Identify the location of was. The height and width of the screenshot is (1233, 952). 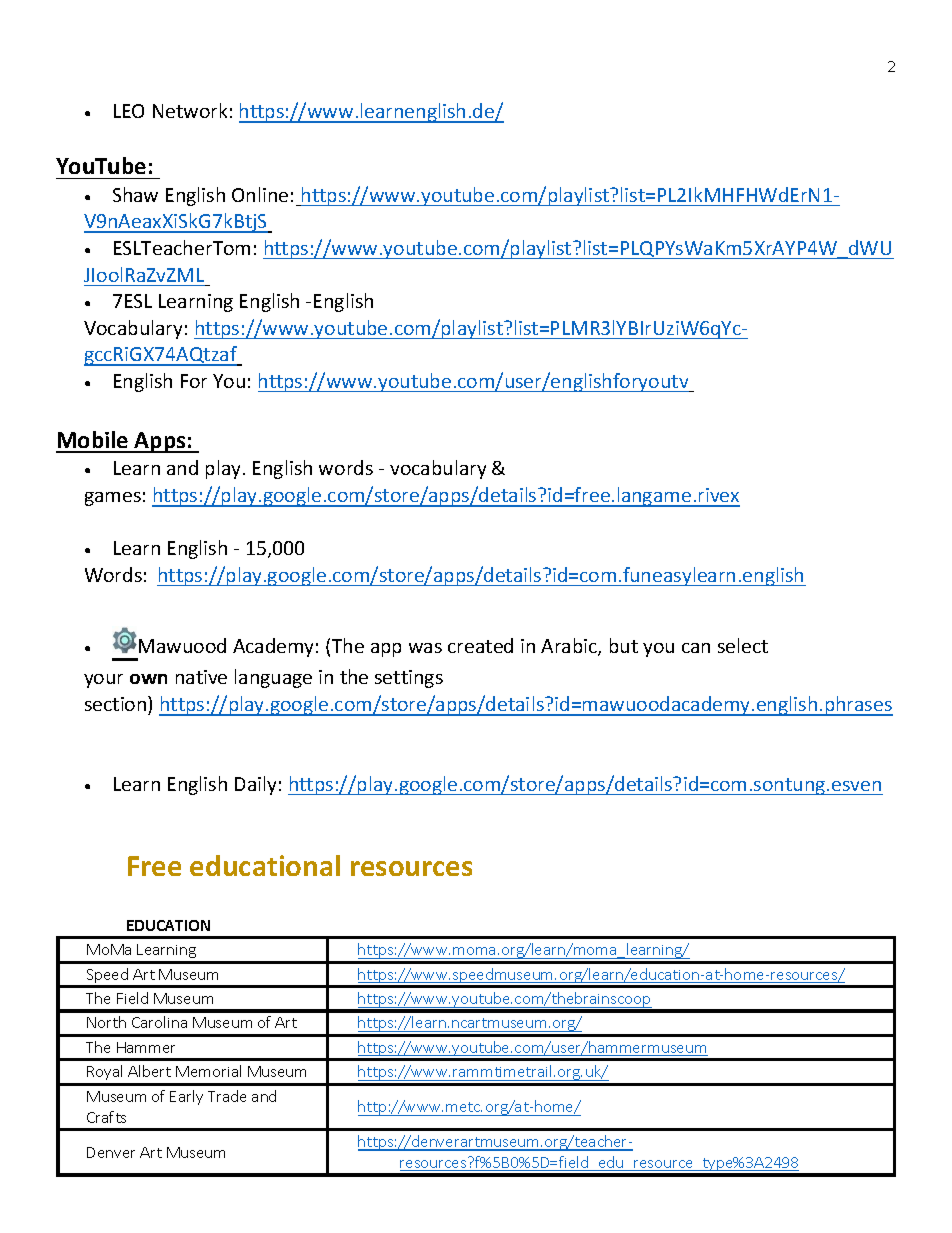
(425, 648).
